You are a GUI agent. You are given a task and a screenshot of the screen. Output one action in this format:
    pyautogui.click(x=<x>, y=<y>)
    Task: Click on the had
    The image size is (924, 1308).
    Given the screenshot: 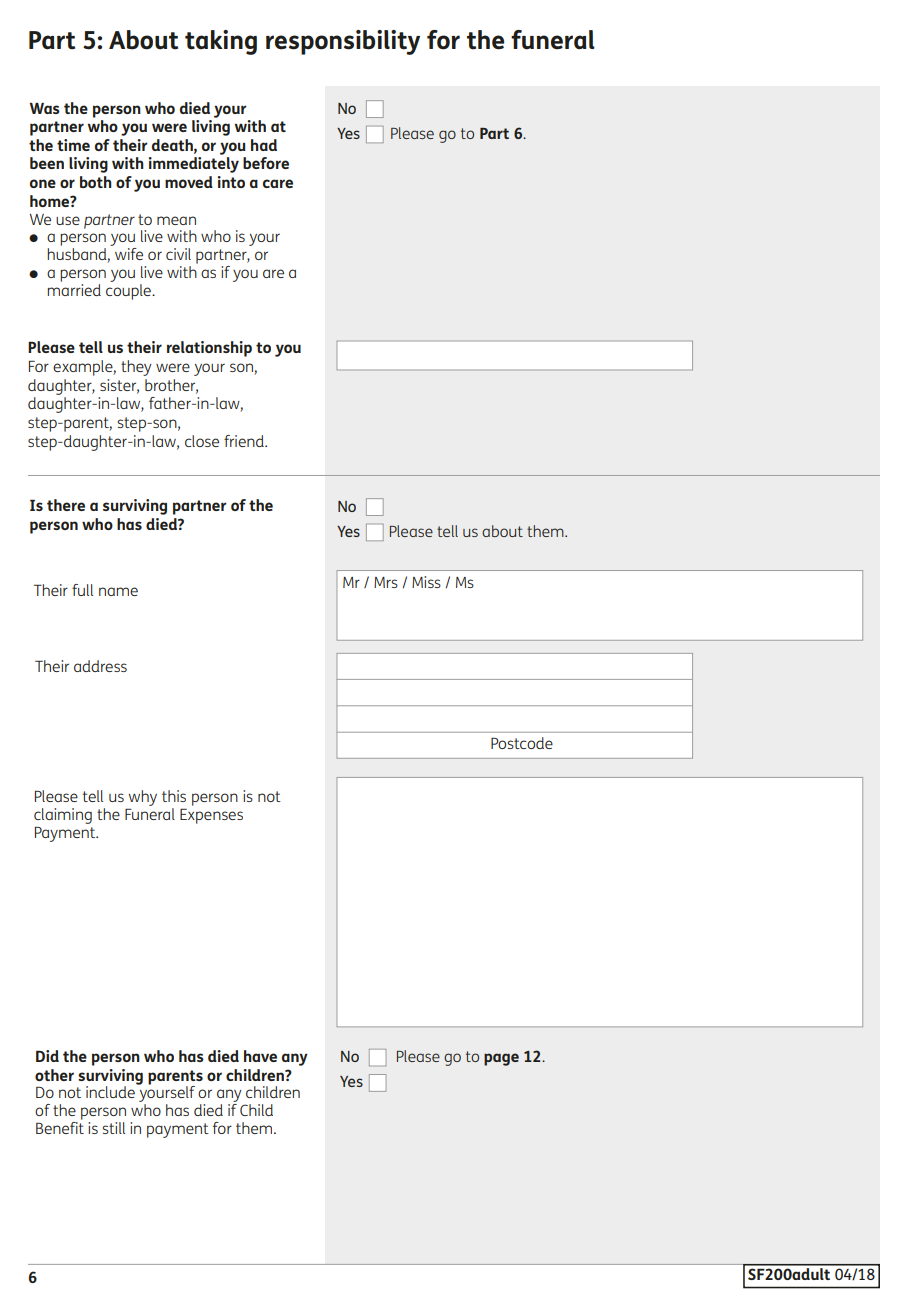 What is the action you would take?
    pyautogui.click(x=264, y=145)
